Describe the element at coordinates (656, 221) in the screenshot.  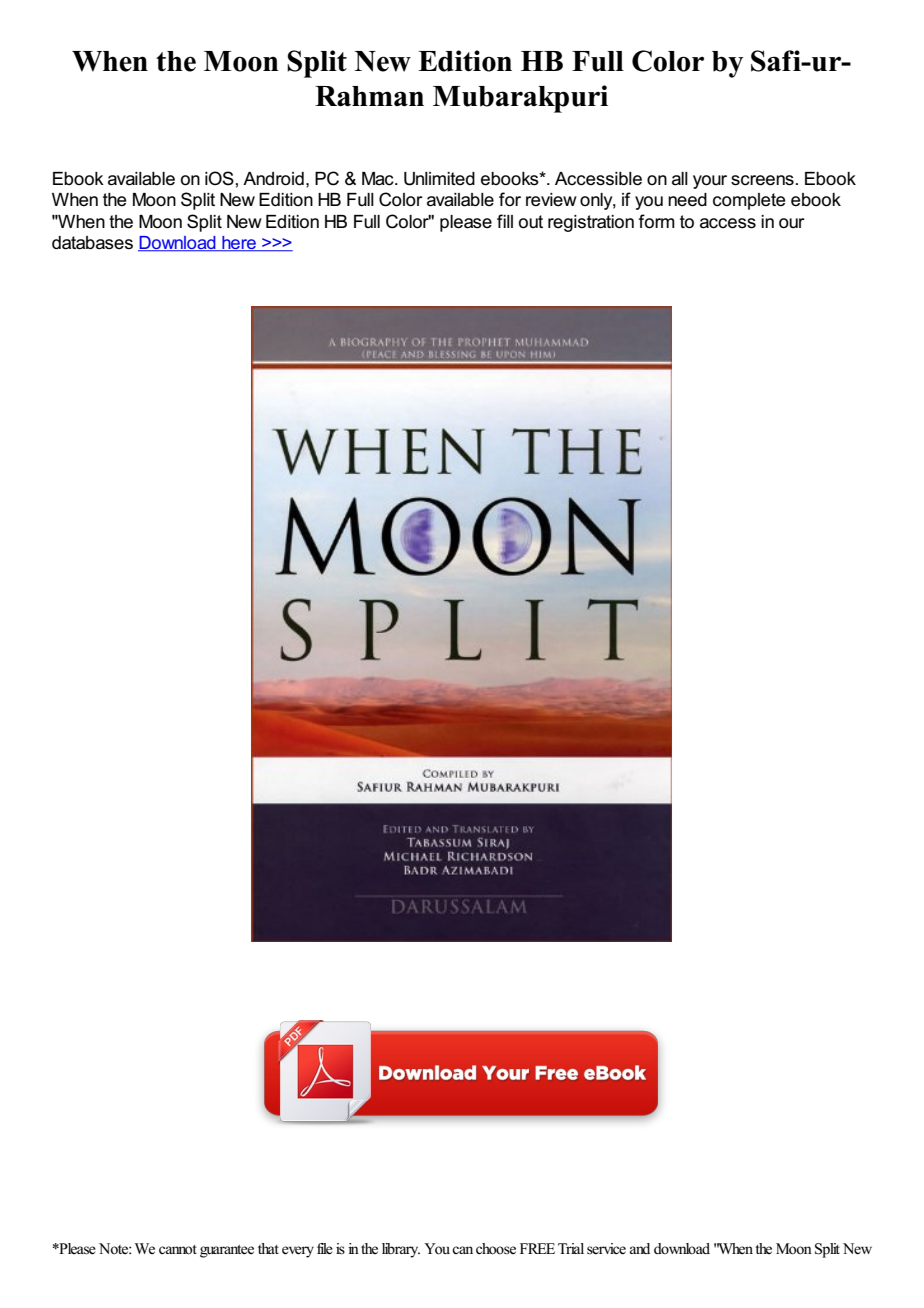
I see `form` at that location.
